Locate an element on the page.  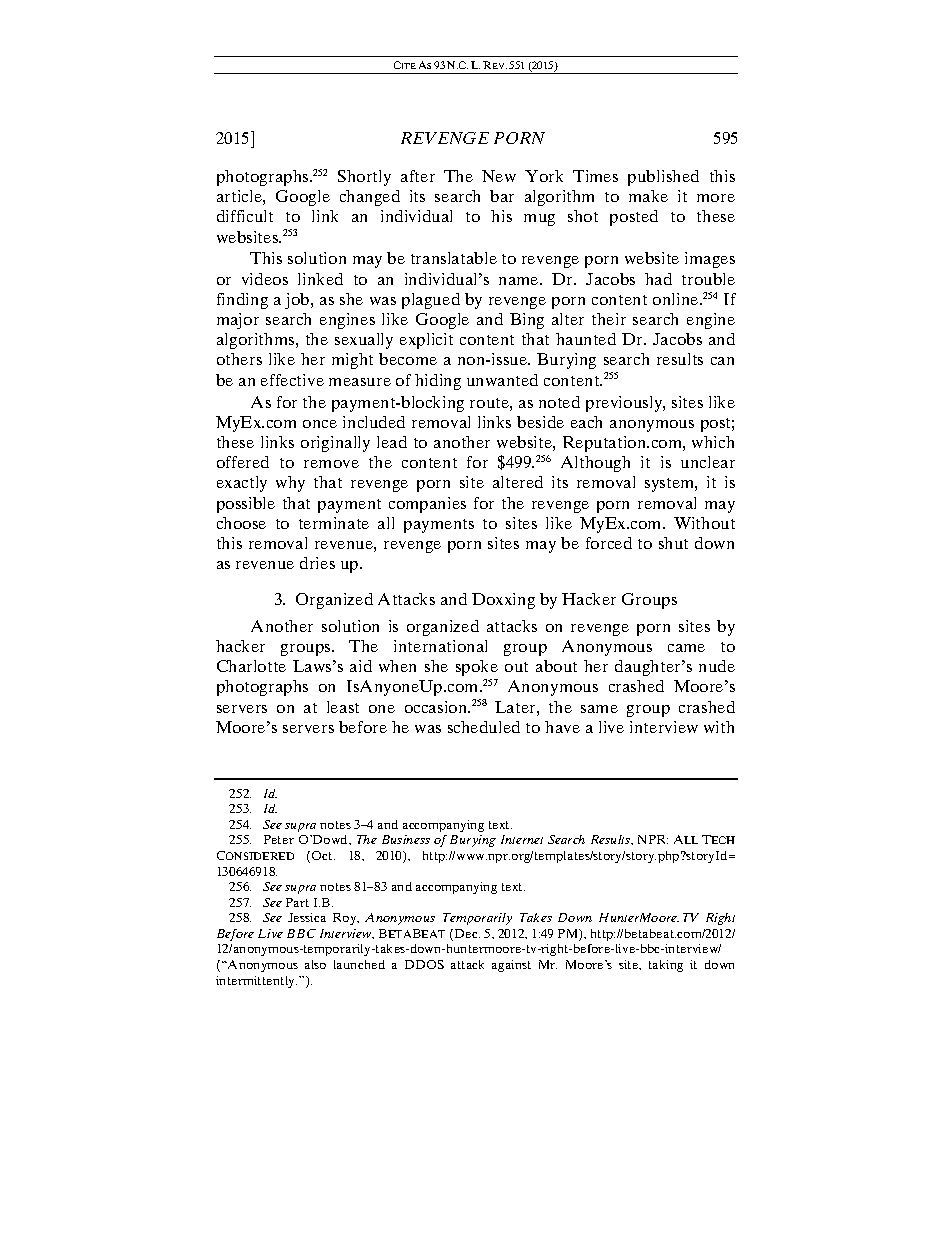
difficult is located at coordinates (245, 216).
